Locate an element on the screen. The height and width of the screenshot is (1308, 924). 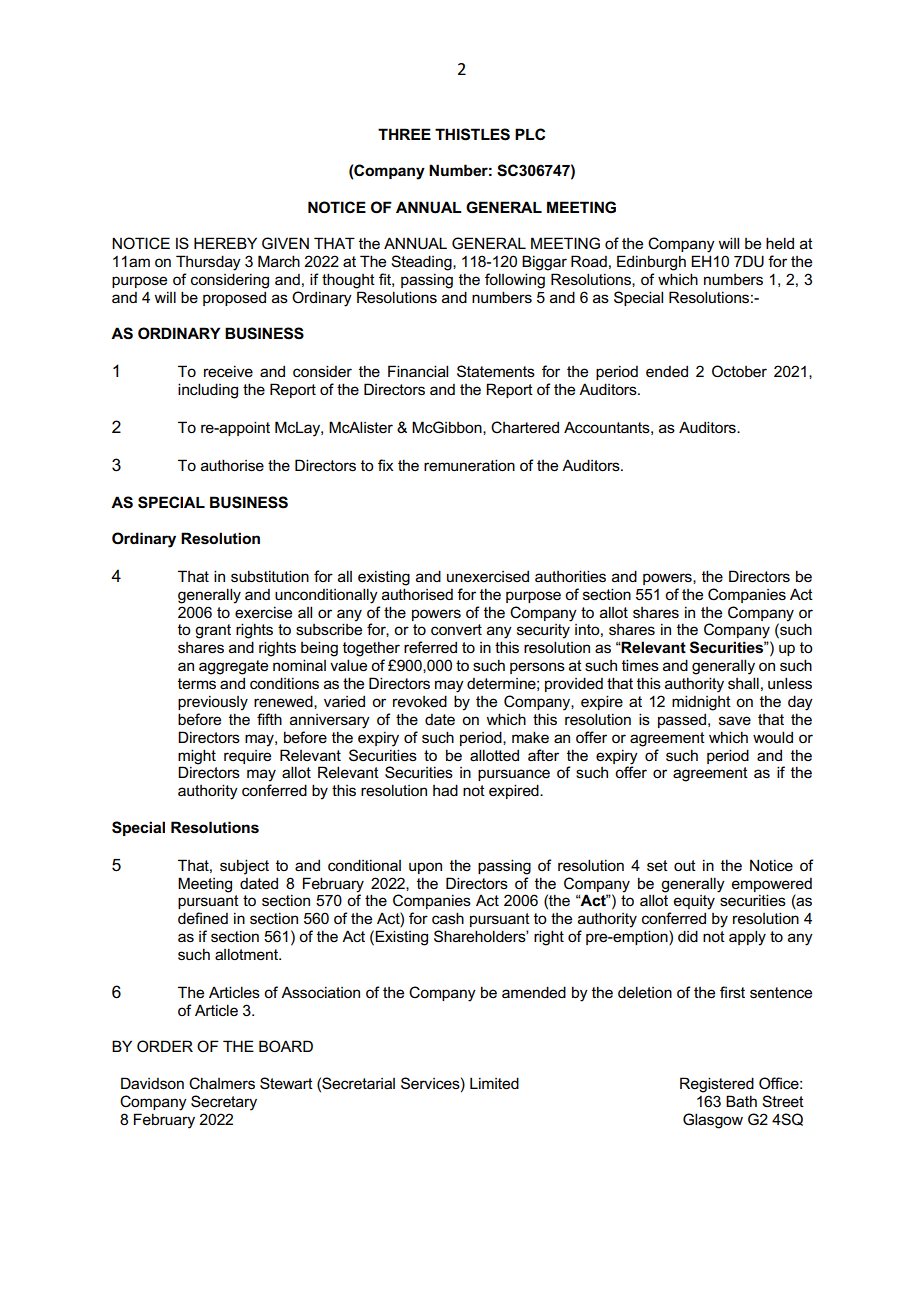
remuneration is located at coordinates (469, 465).
